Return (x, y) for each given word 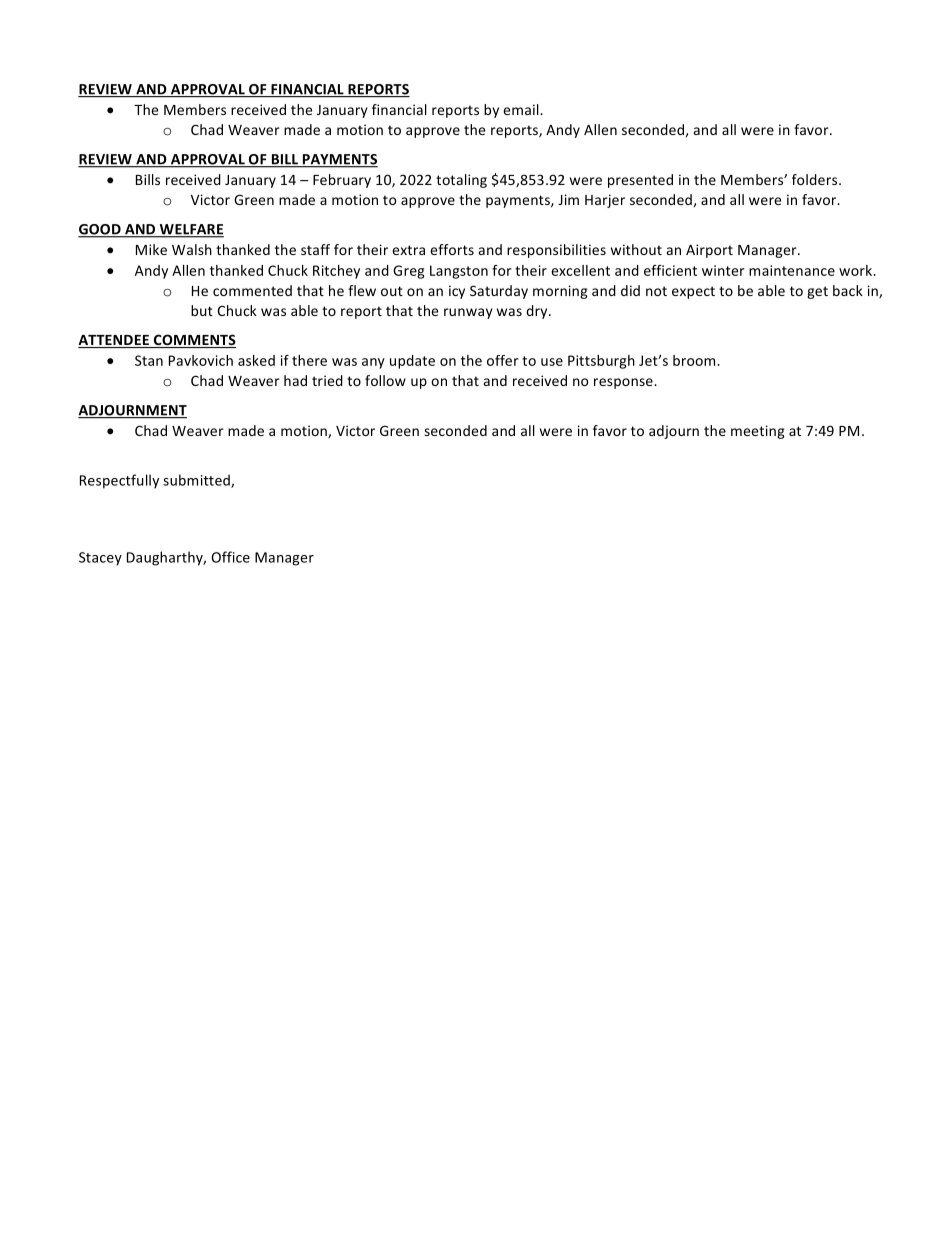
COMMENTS (193, 341)
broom (695, 360)
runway (468, 313)
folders (816, 179)
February (342, 181)
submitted (197, 481)
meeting (758, 432)
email (522, 109)
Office (230, 557)
